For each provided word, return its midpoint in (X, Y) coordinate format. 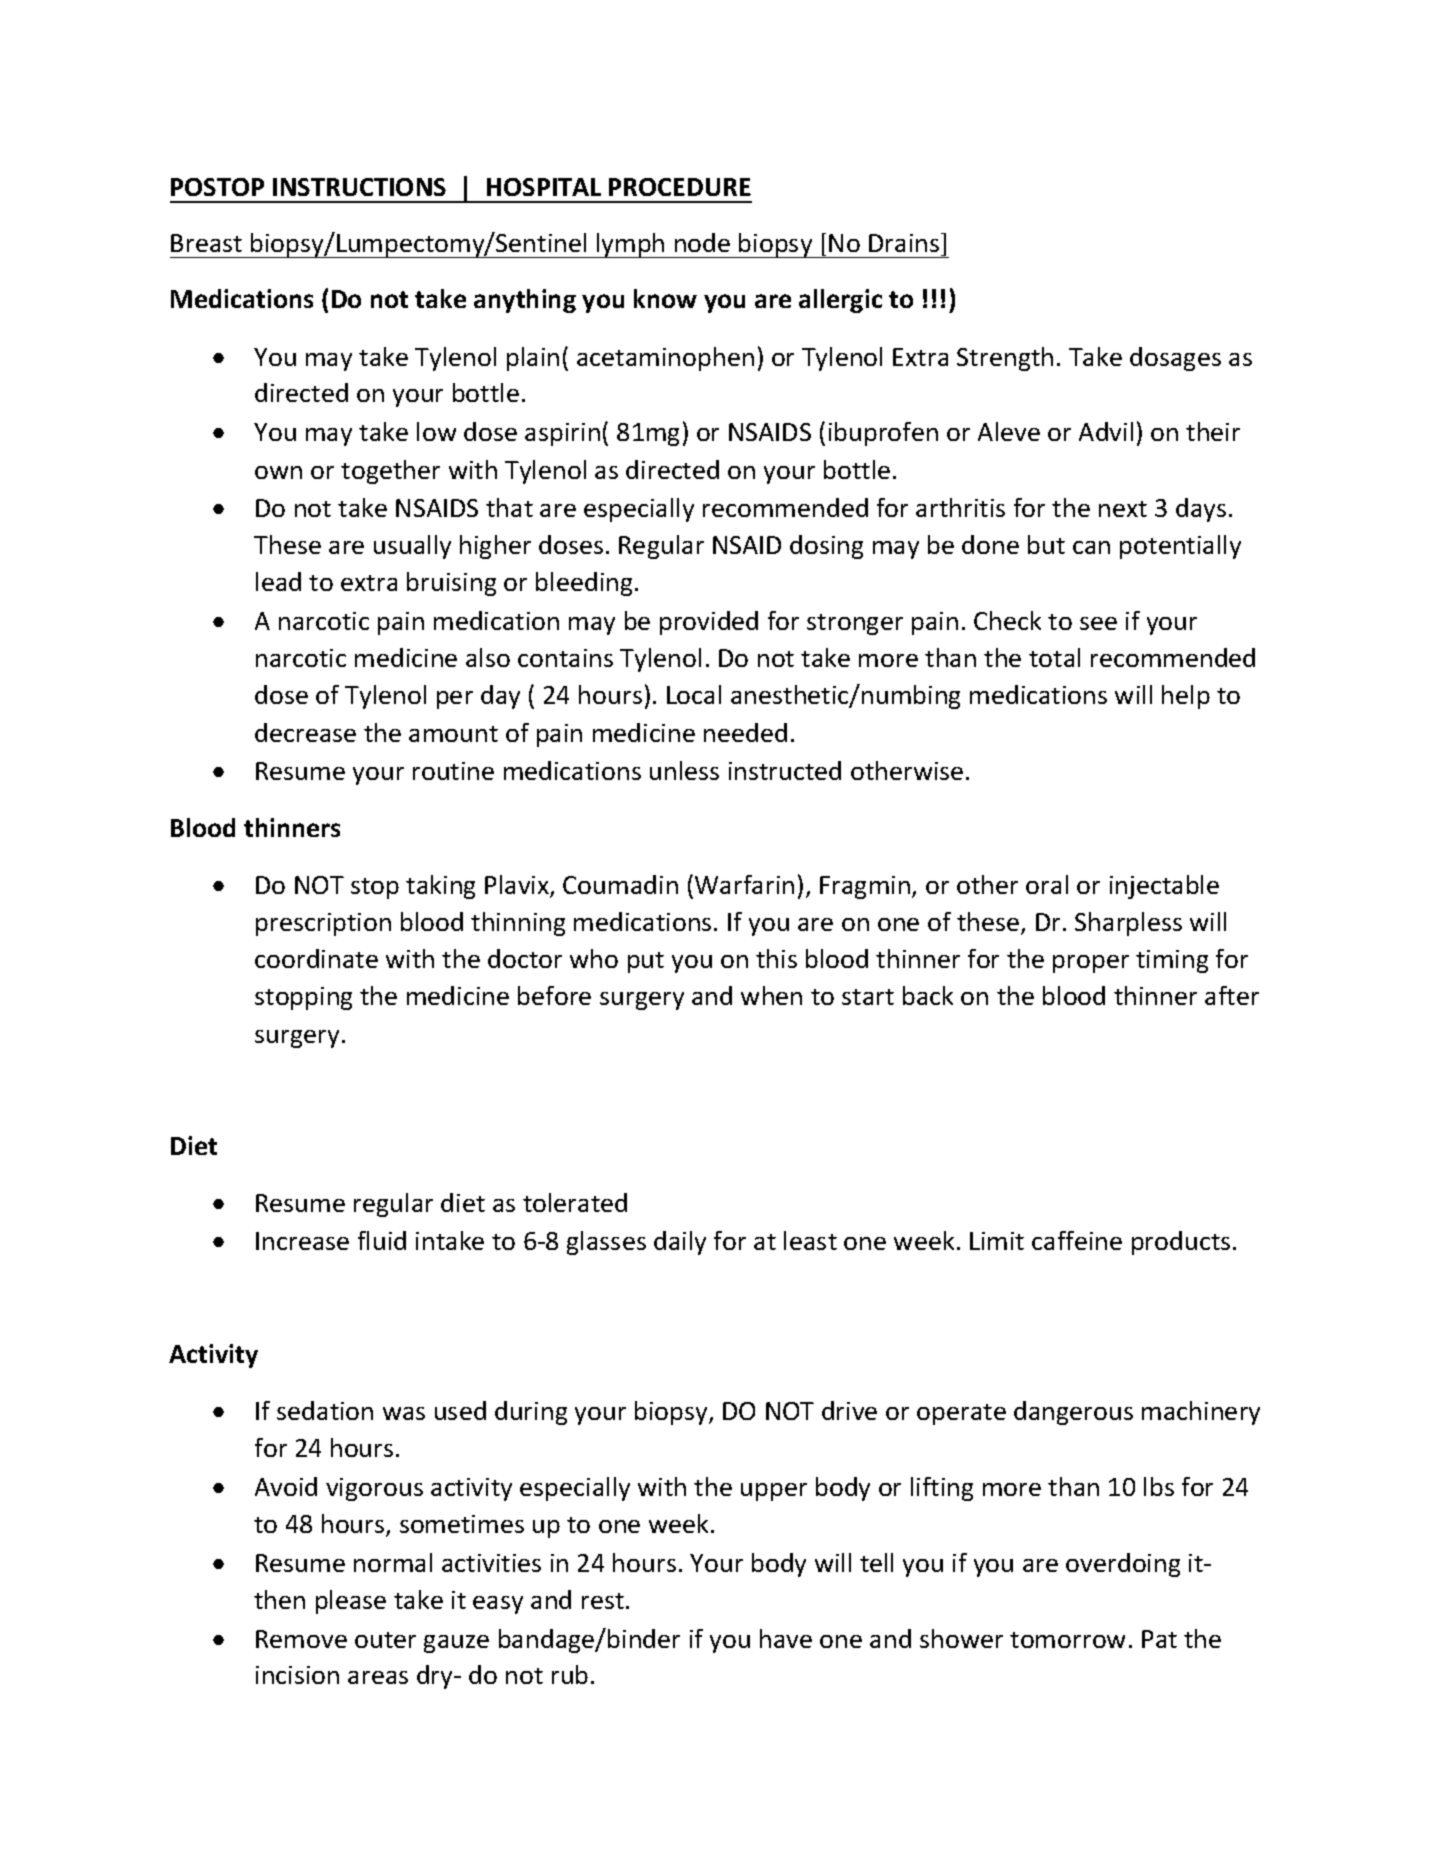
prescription (323, 924)
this (776, 958)
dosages (1175, 359)
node (702, 242)
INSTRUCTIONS (359, 187)
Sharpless (1128, 924)
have (786, 1638)
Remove (301, 1639)
